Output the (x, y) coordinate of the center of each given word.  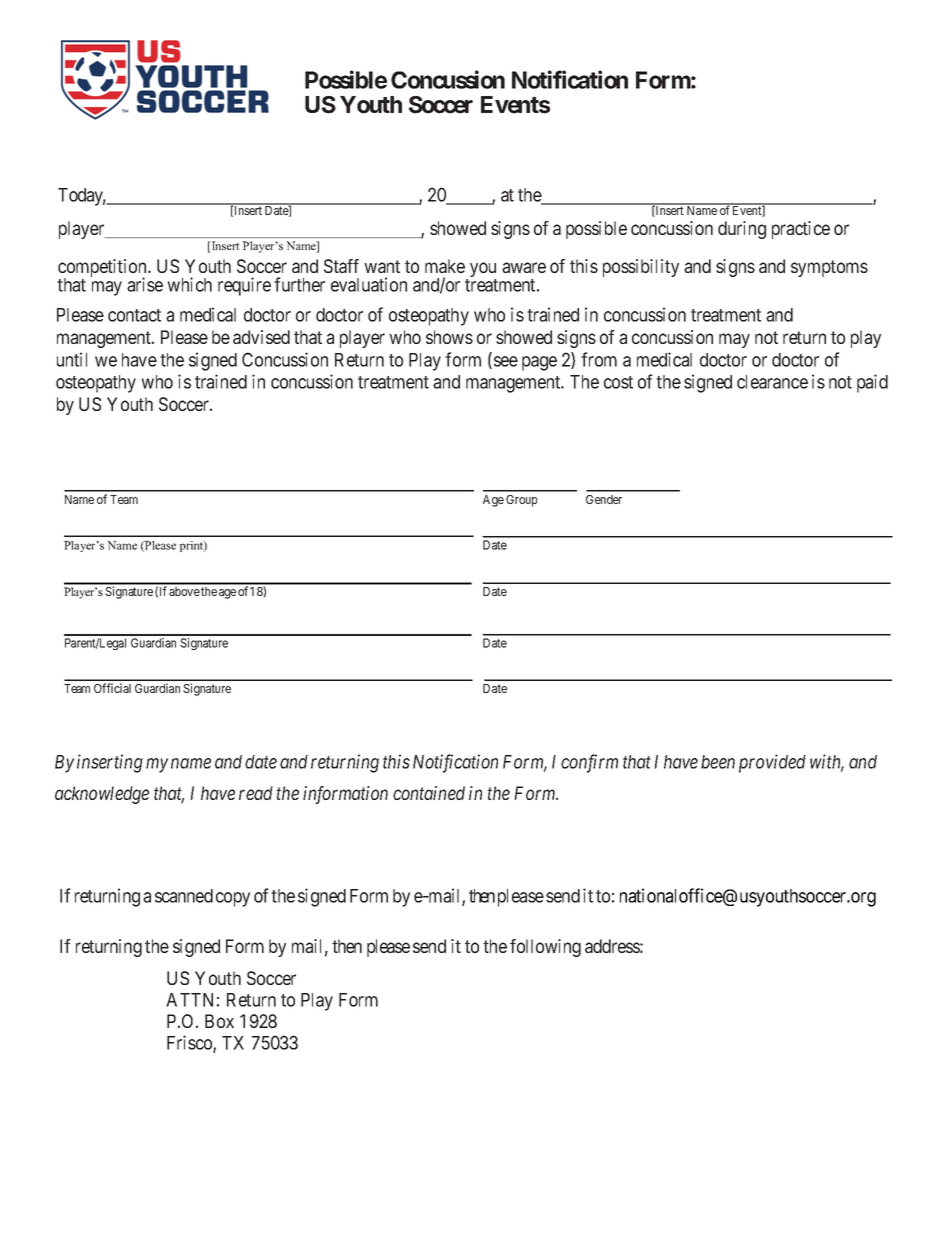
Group (521, 501)
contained (429, 793)
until (72, 359)
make (445, 266)
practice (801, 230)
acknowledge (102, 795)
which (189, 284)
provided (772, 763)
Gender (604, 499)
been (718, 762)
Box (219, 1021)
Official (112, 688)
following (545, 948)
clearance (772, 382)
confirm (589, 763)
